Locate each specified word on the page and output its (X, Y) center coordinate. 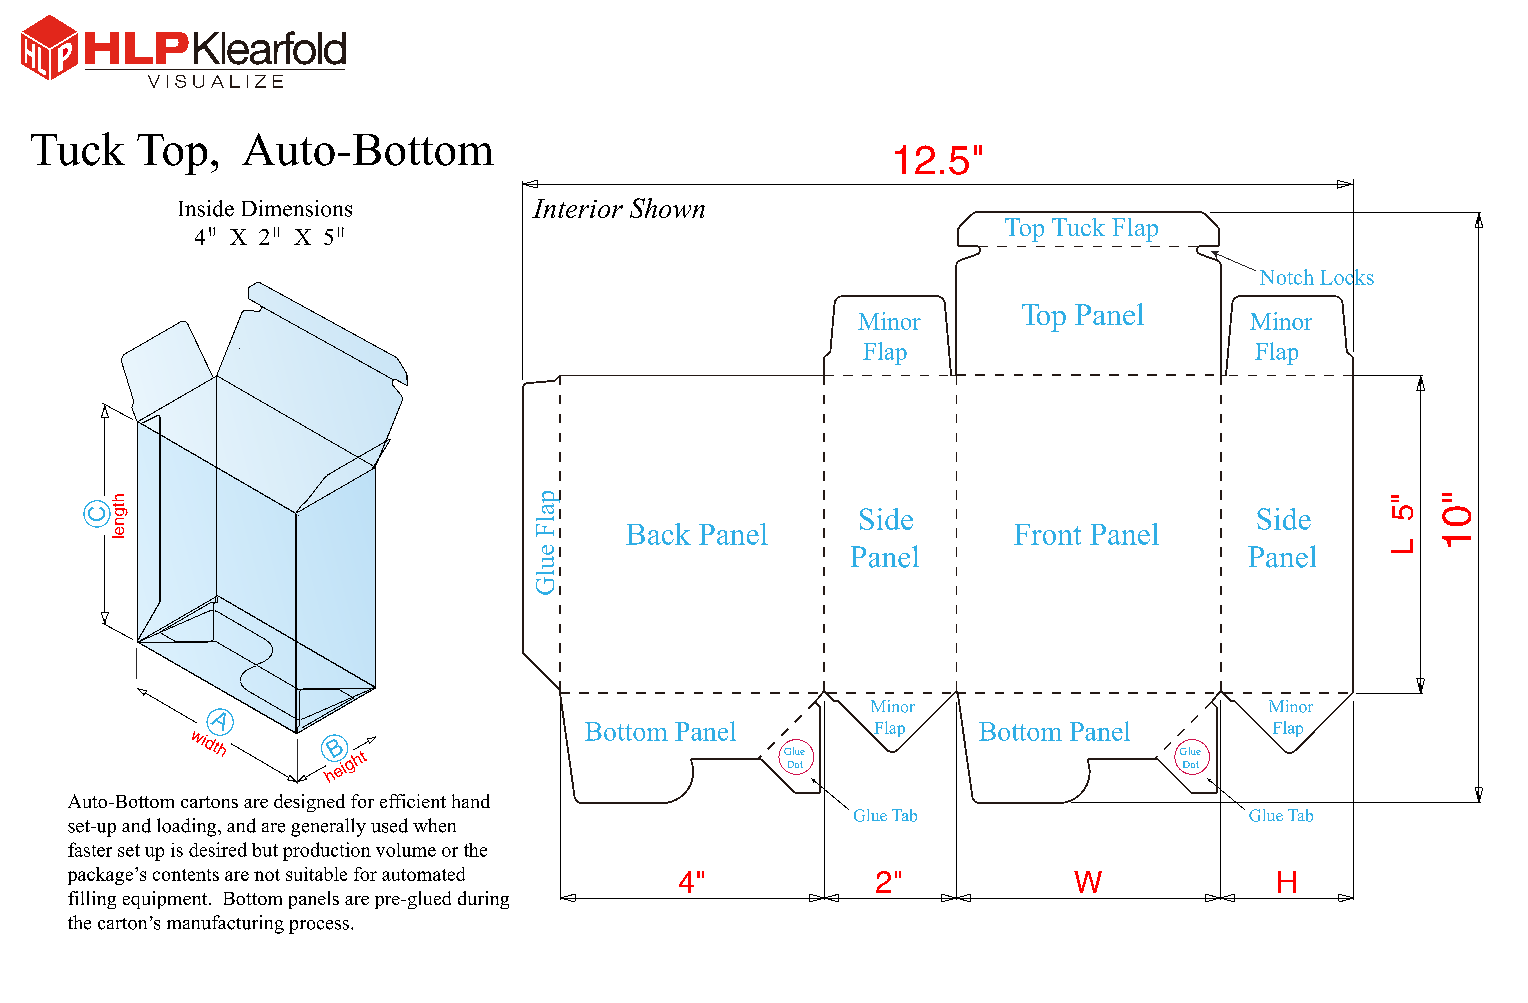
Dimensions (297, 208)
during (483, 900)
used (389, 825)
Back (658, 534)
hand (471, 801)
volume (406, 850)
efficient (413, 801)
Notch (1287, 277)
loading (188, 827)
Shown (667, 208)
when (434, 825)
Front (1047, 534)
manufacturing (225, 924)
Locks (1347, 276)
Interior (577, 208)
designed (309, 803)
